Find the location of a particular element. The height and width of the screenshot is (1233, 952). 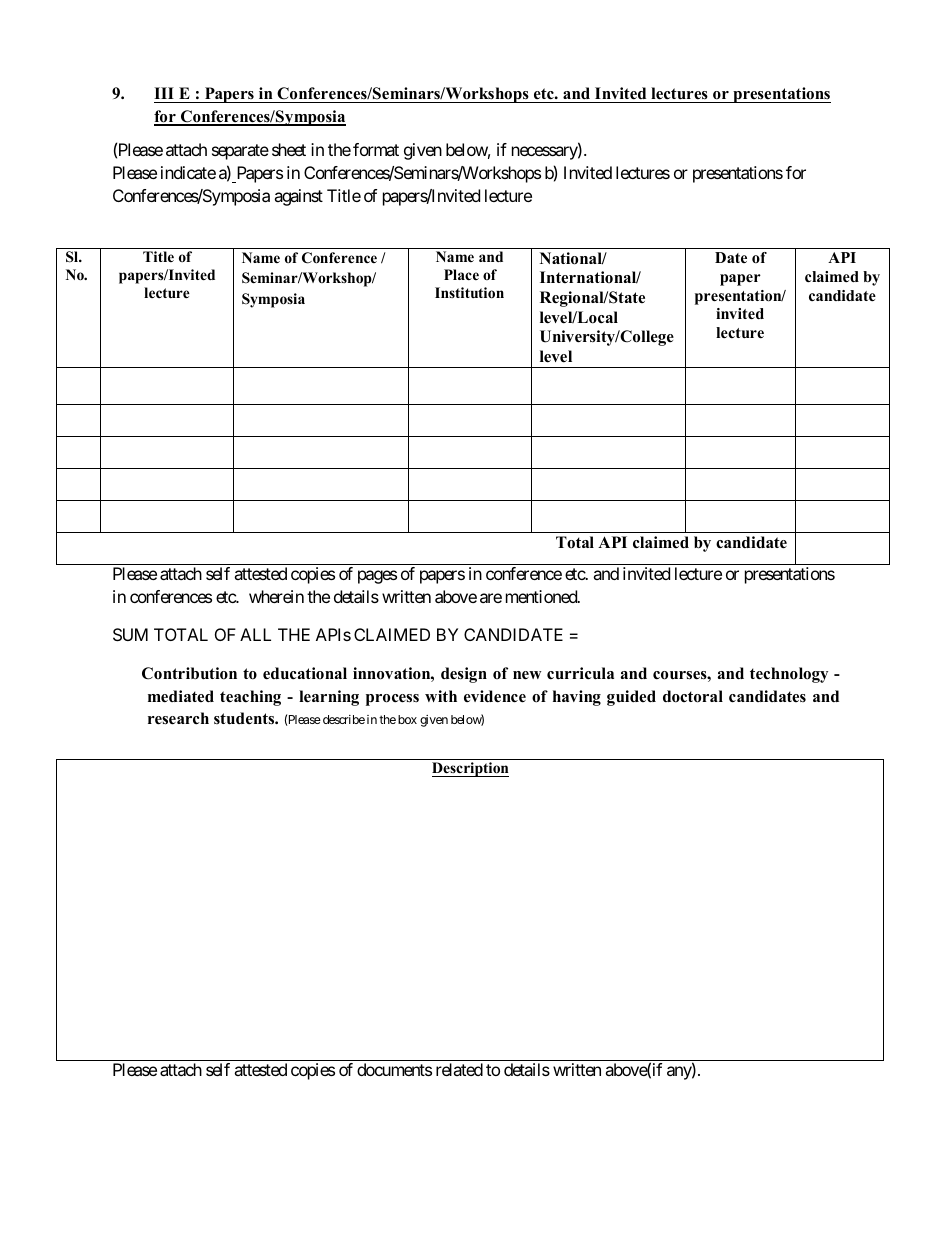

related is located at coordinates (459, 1069).
